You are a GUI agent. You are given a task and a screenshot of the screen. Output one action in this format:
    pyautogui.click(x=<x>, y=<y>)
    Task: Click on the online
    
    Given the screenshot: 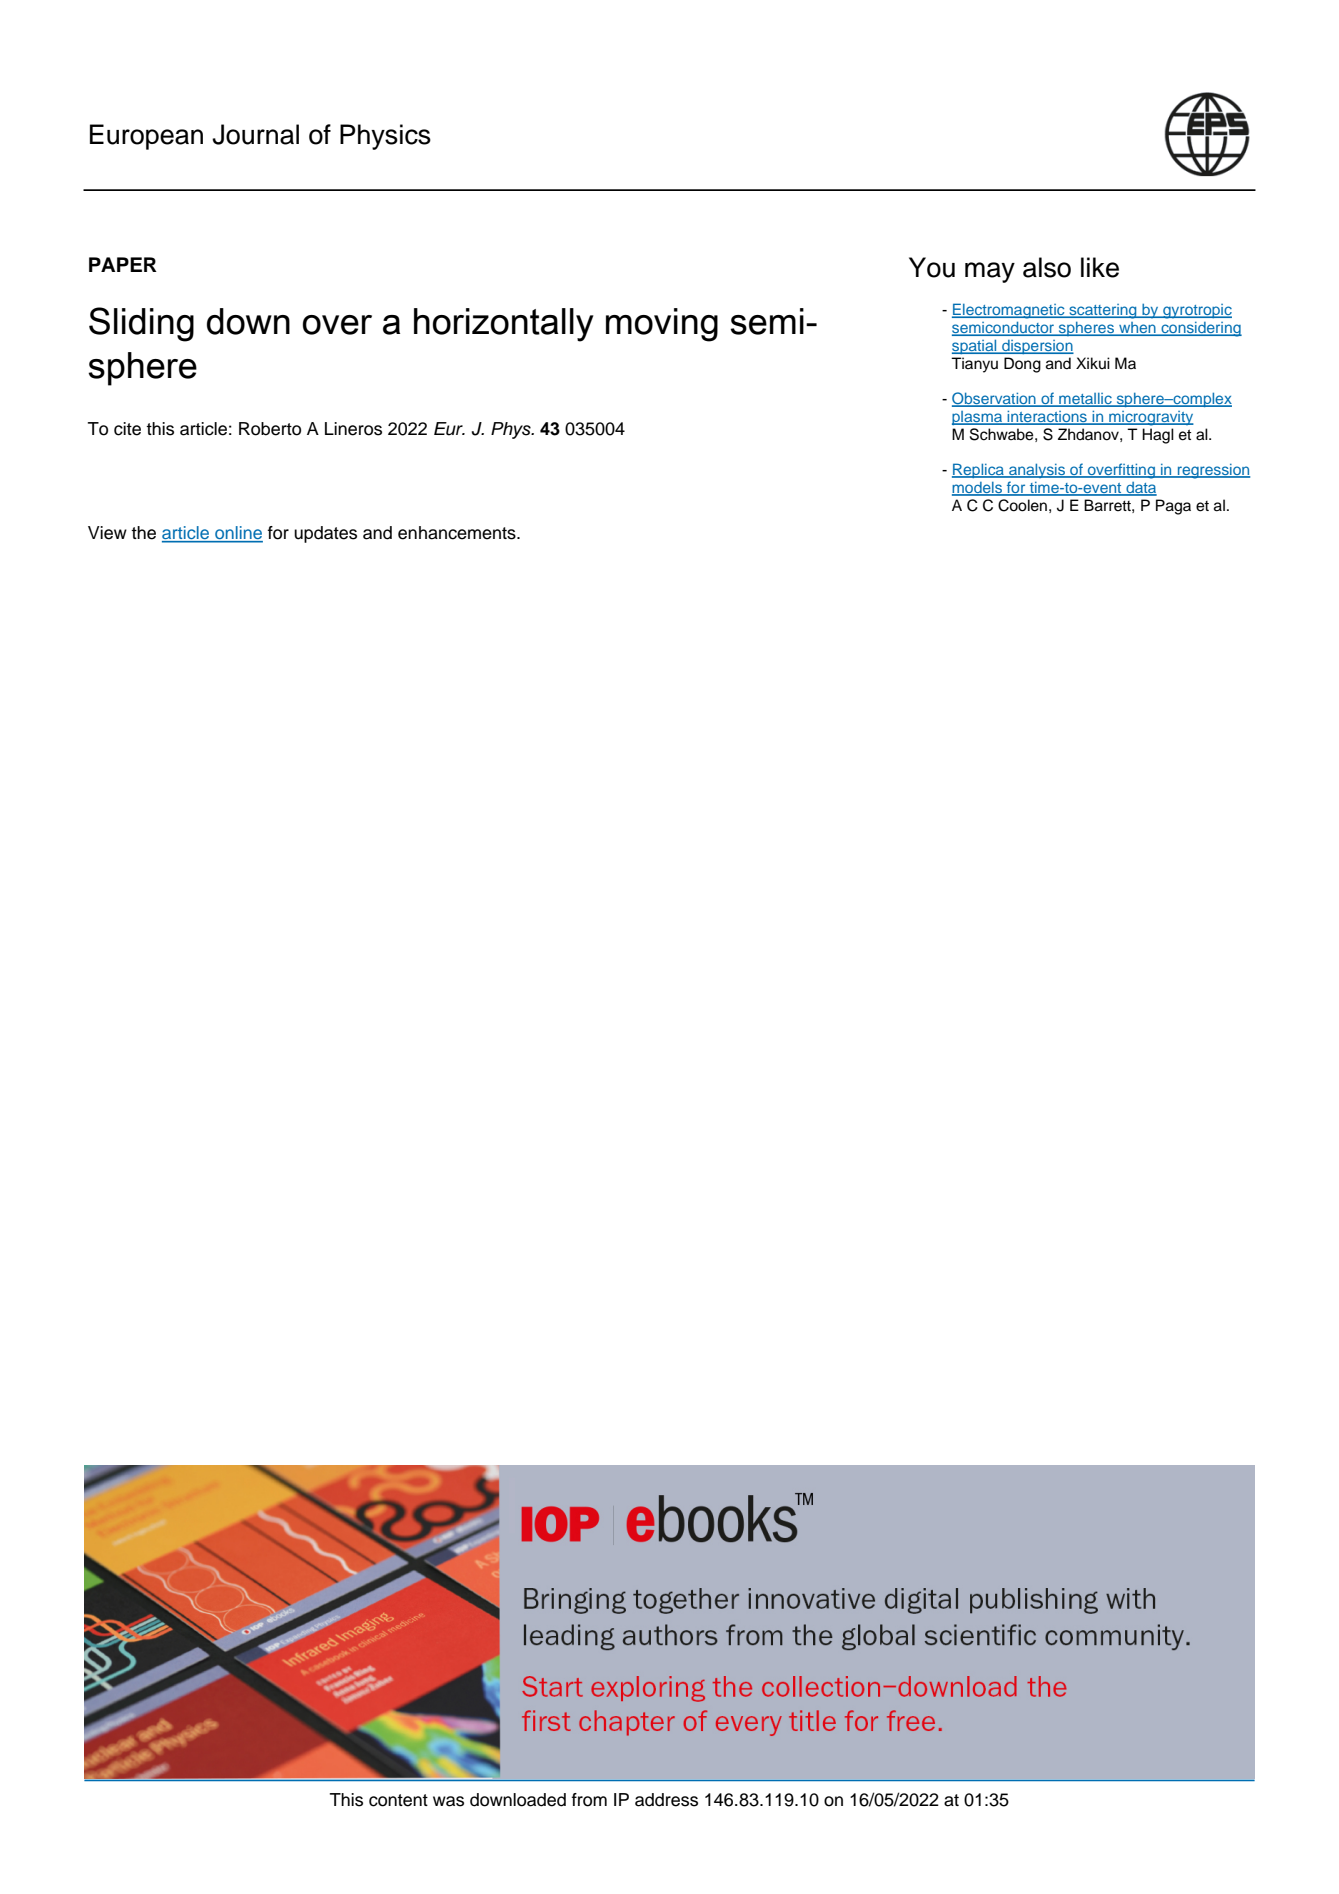 What is the action you would take?
    pyautogui.click(x=238, y=534)
